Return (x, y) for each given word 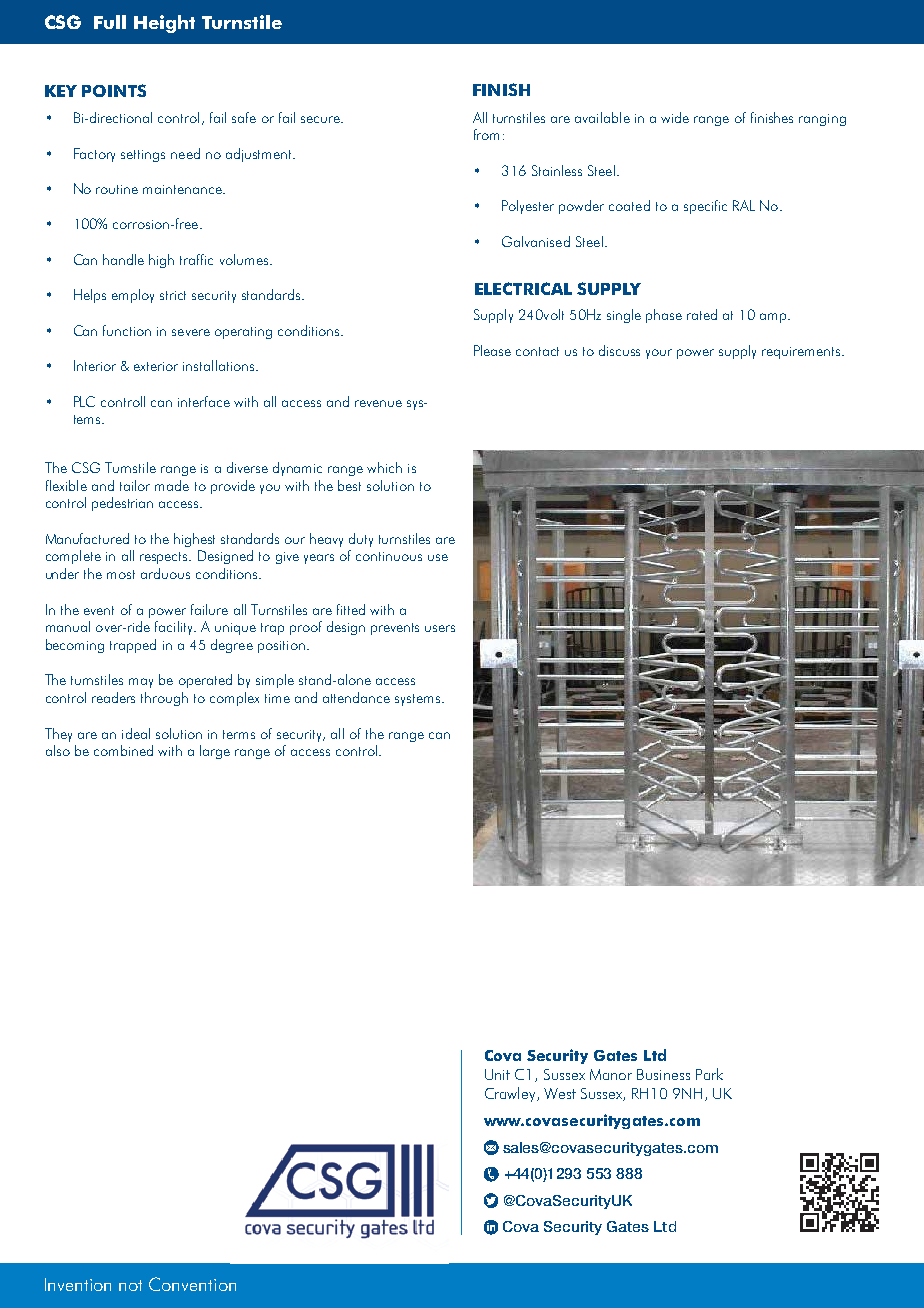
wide (675, 117)
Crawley (511, 1094)
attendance (356, 697)
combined (123, 750)
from (486, 134)
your (659, 354)
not (130, 1285)
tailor (135, 485)
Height (164, 24)
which (384, 467)
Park (709, 1074)
